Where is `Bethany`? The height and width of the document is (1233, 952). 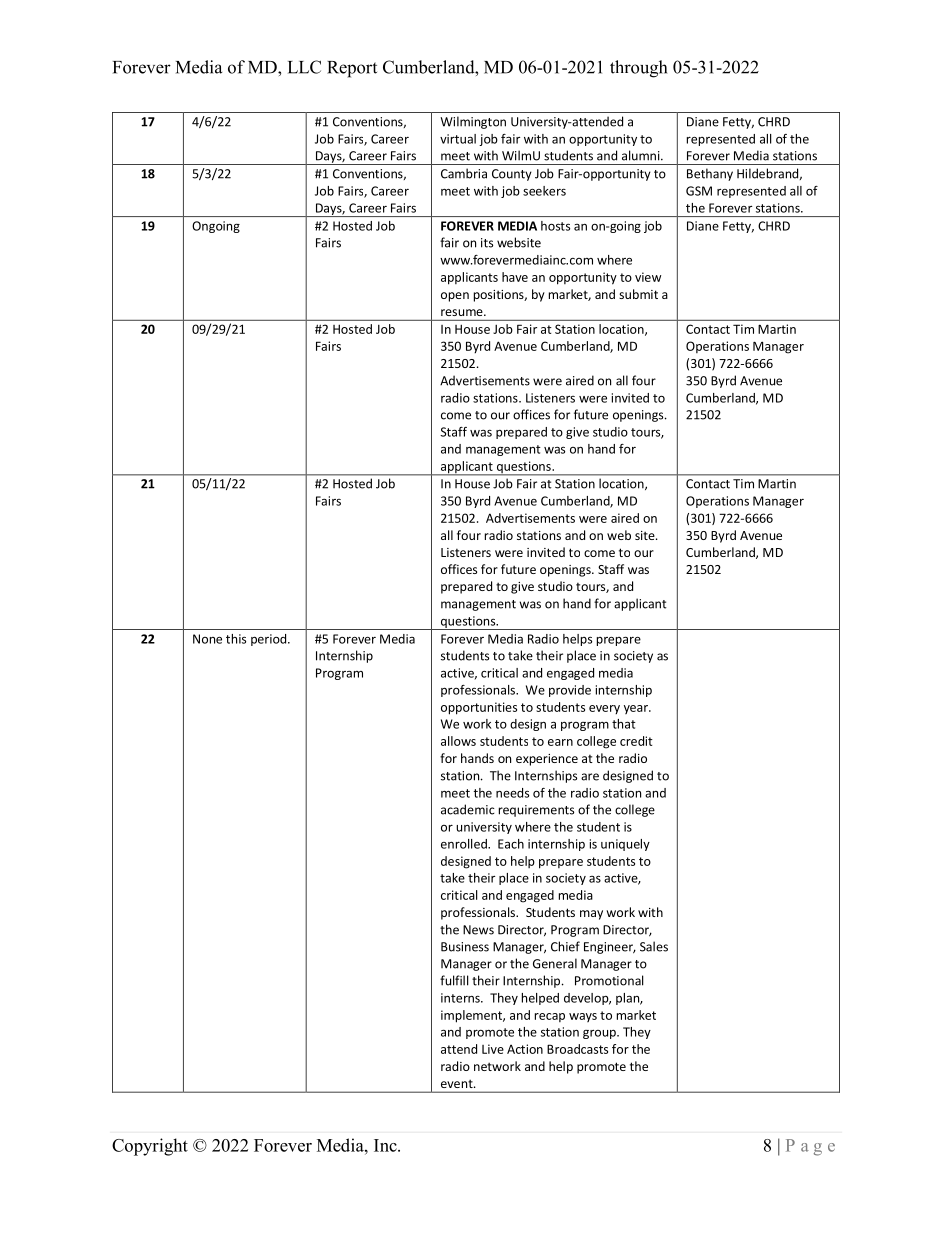
Bethany is located at coordinates (710, 174).
